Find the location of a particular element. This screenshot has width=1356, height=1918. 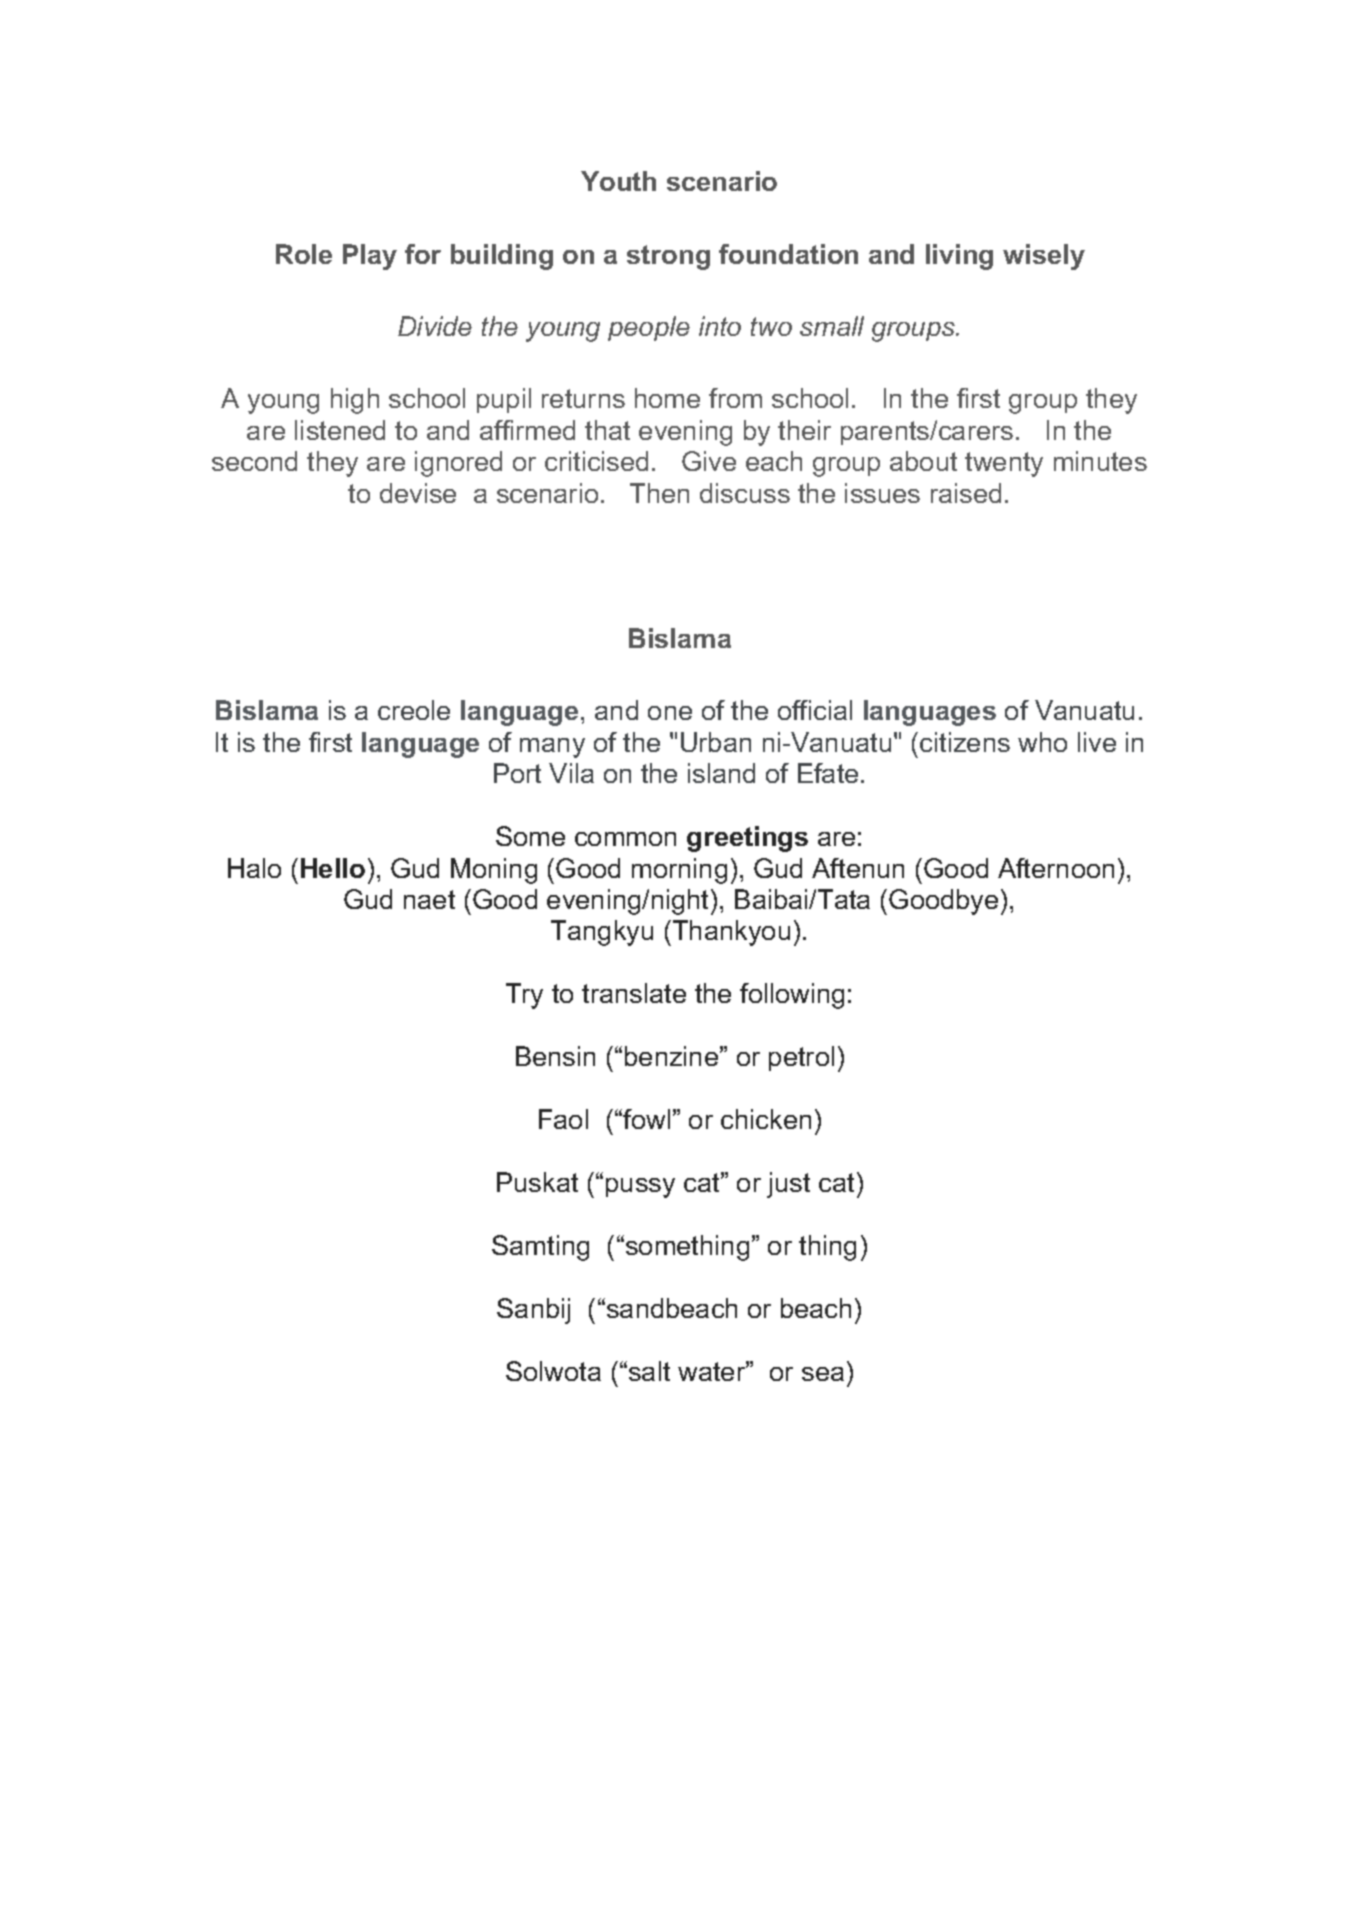

petrol is located at coordinates (801, 1058).
